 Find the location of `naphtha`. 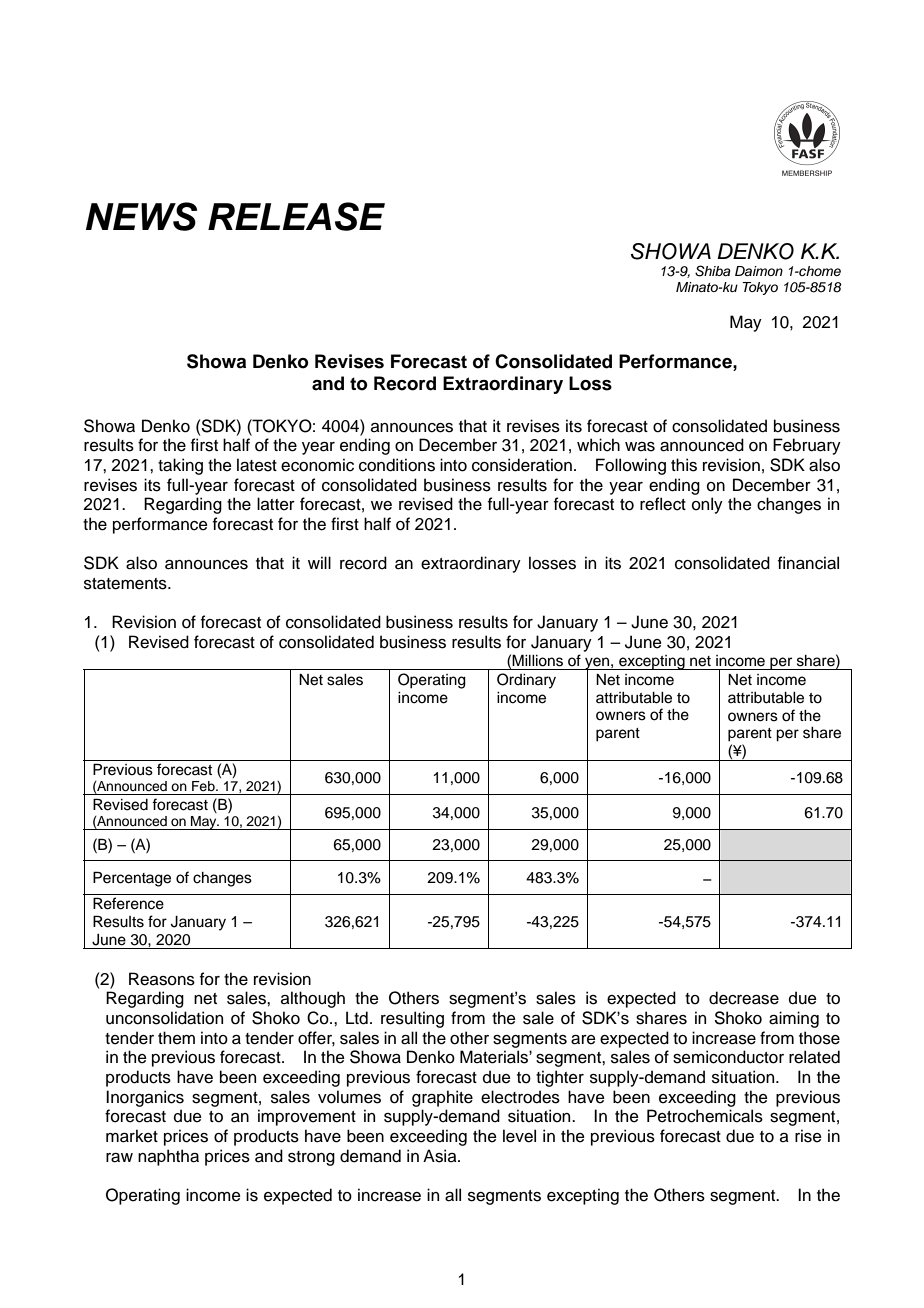

naphtha is located at coordinates (168, 1157).
